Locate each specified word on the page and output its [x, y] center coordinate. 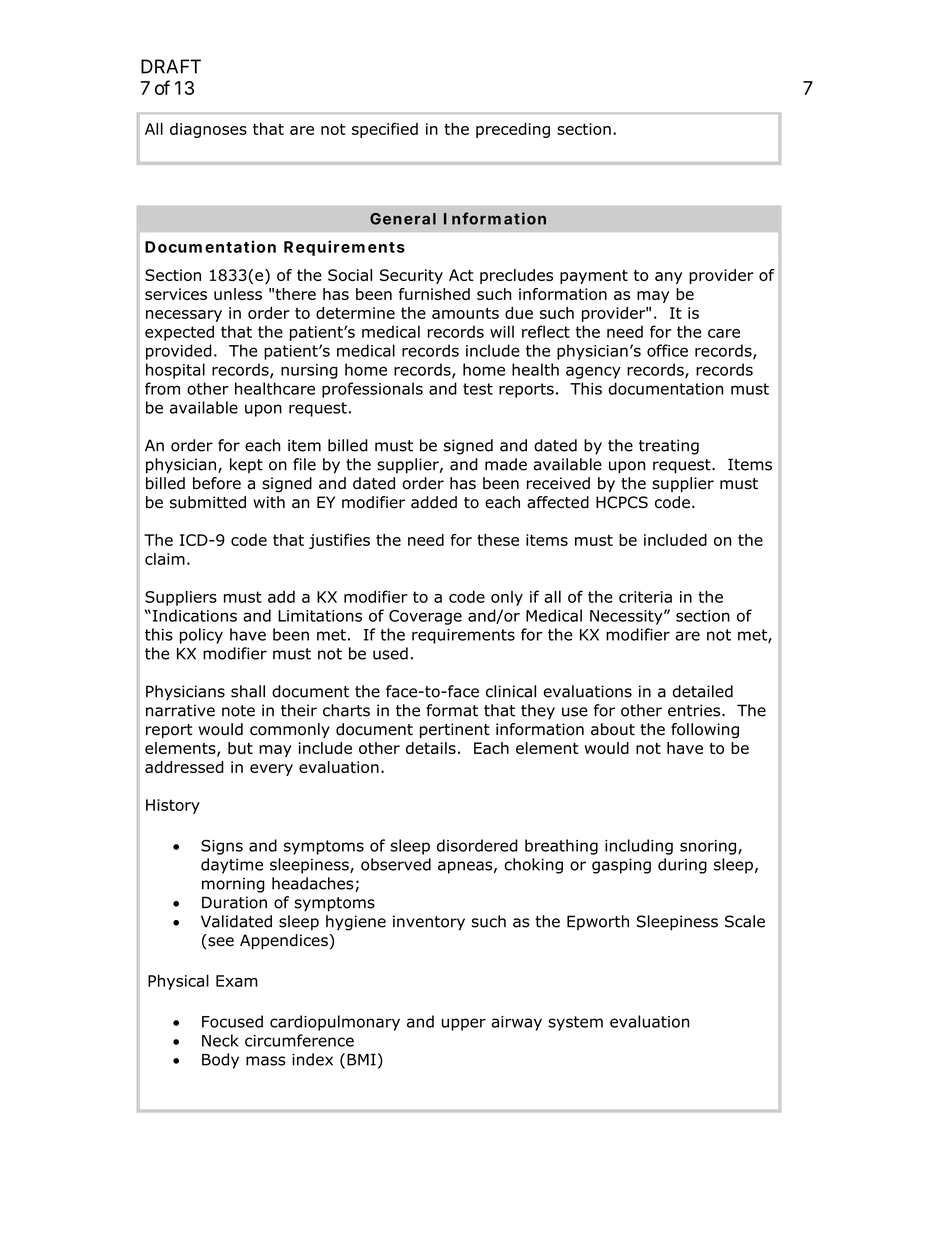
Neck [220, 1040]
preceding [513, 130]
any [668, 278]
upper [464, 1024]
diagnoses [208, 130]
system [575, 1023]
